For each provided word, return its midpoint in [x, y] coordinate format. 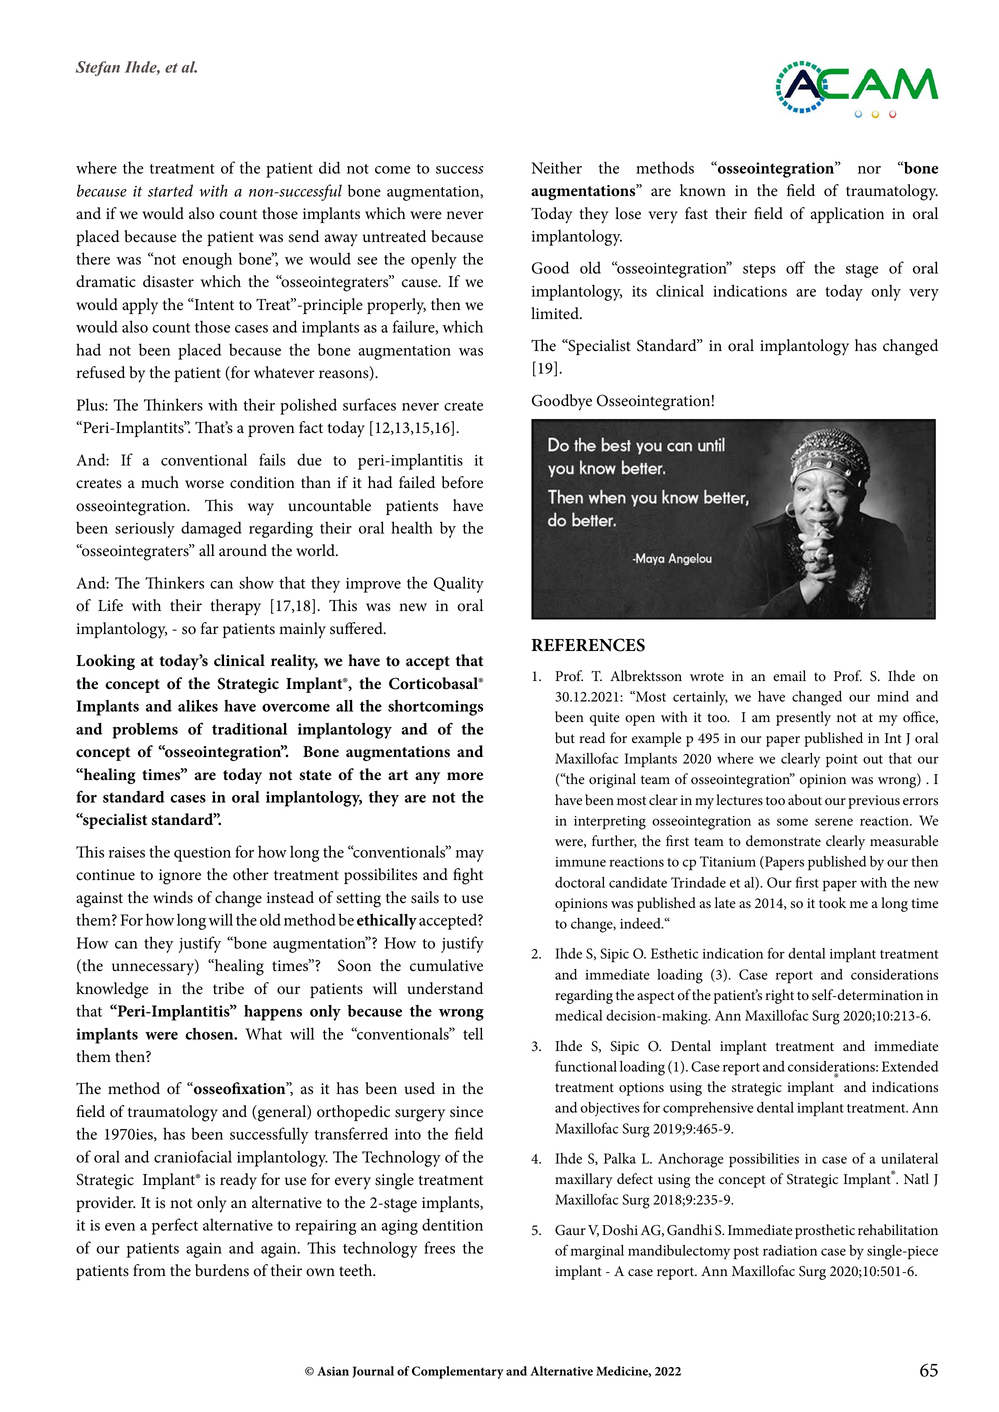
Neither [556, 167]
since [466, 1112]
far [210, 628]
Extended [910, 1066]
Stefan [98, 68]
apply [140, 306]
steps [759, 271]
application [847, 215]
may [470, 856]
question [202, 854]
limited [556, 313]
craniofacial [193, 1156]
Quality [459, 584]
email [789, 676]
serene [834, 822]
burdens [222, 1270]
